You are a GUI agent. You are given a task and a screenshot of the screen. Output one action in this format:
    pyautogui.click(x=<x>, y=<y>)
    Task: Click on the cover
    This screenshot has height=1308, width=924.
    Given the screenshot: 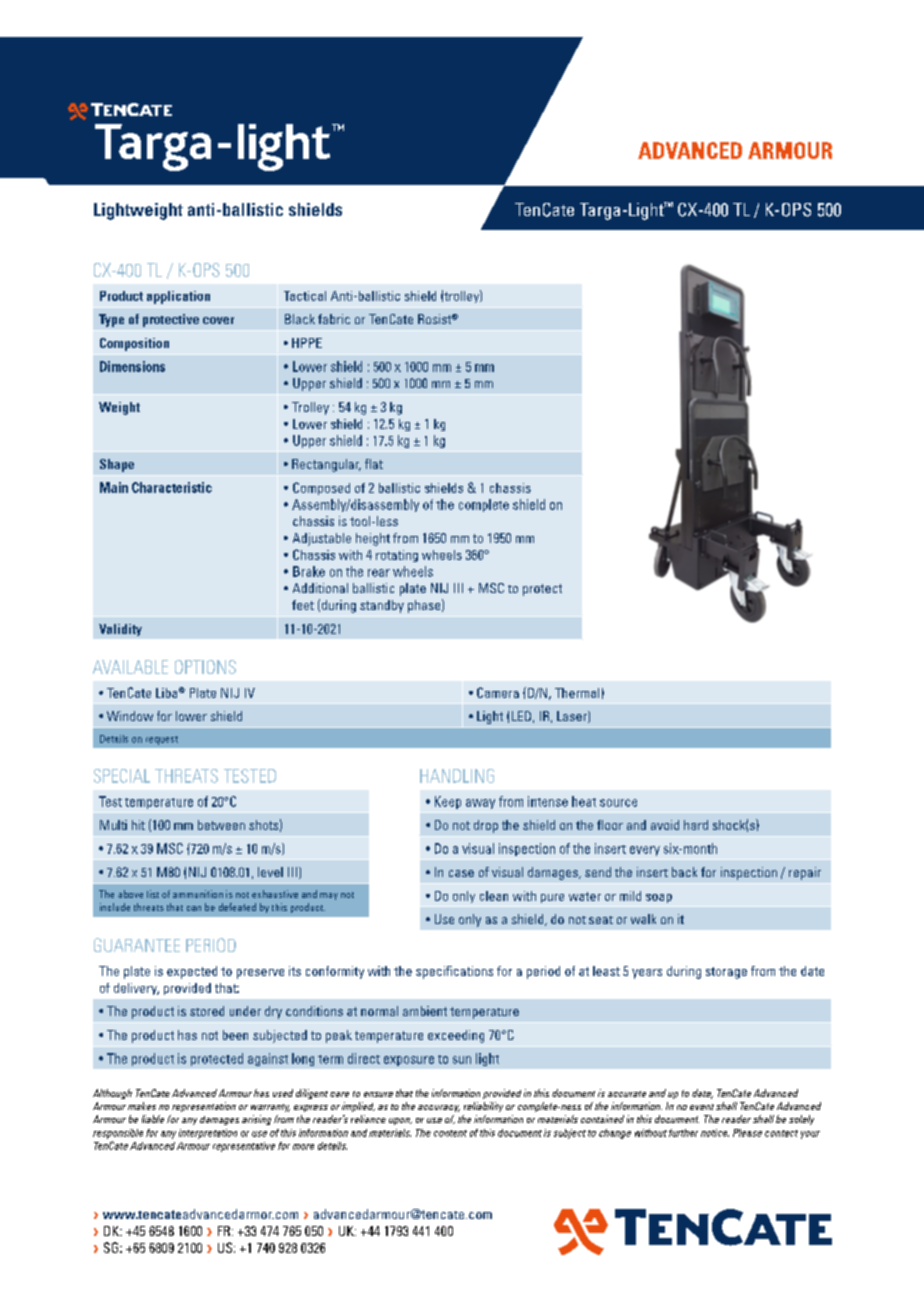 What is the action you would take?
    pyautogui.click(x=218, y=320)
